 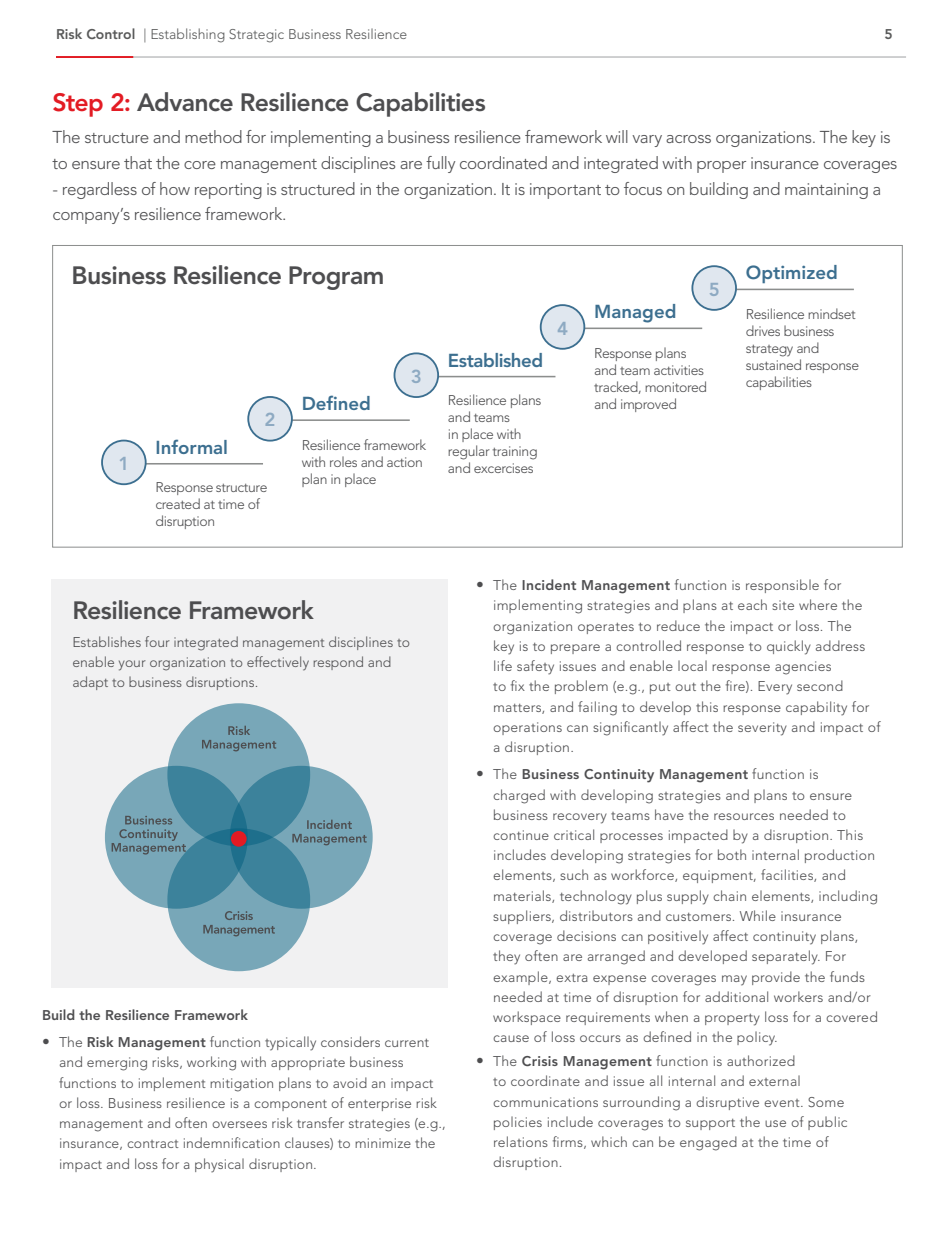 I want to click on Incident, so click(x=549, y=584).
